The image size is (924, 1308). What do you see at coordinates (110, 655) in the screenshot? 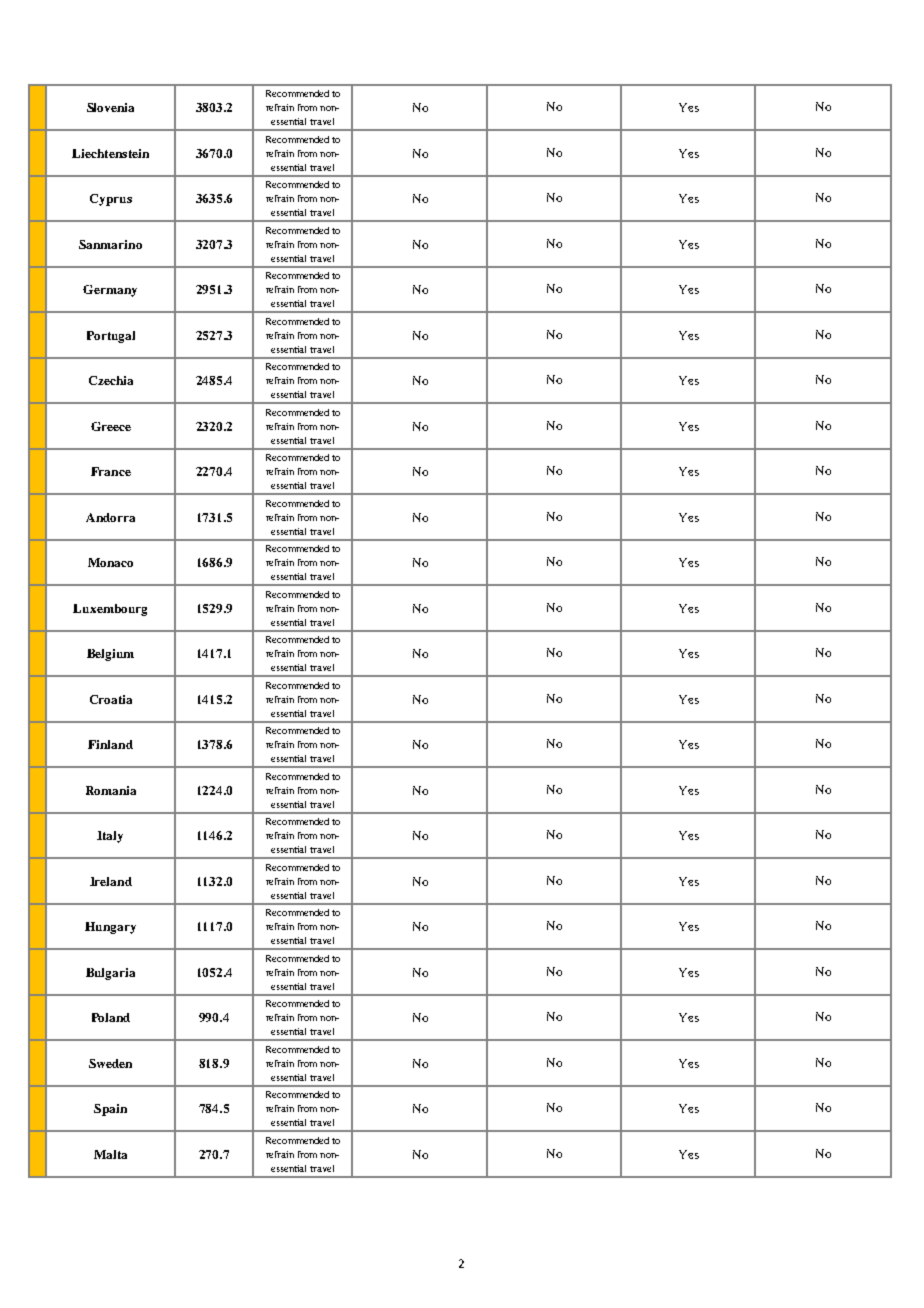
I see `Belgium` at bounding box center [110, 655].
